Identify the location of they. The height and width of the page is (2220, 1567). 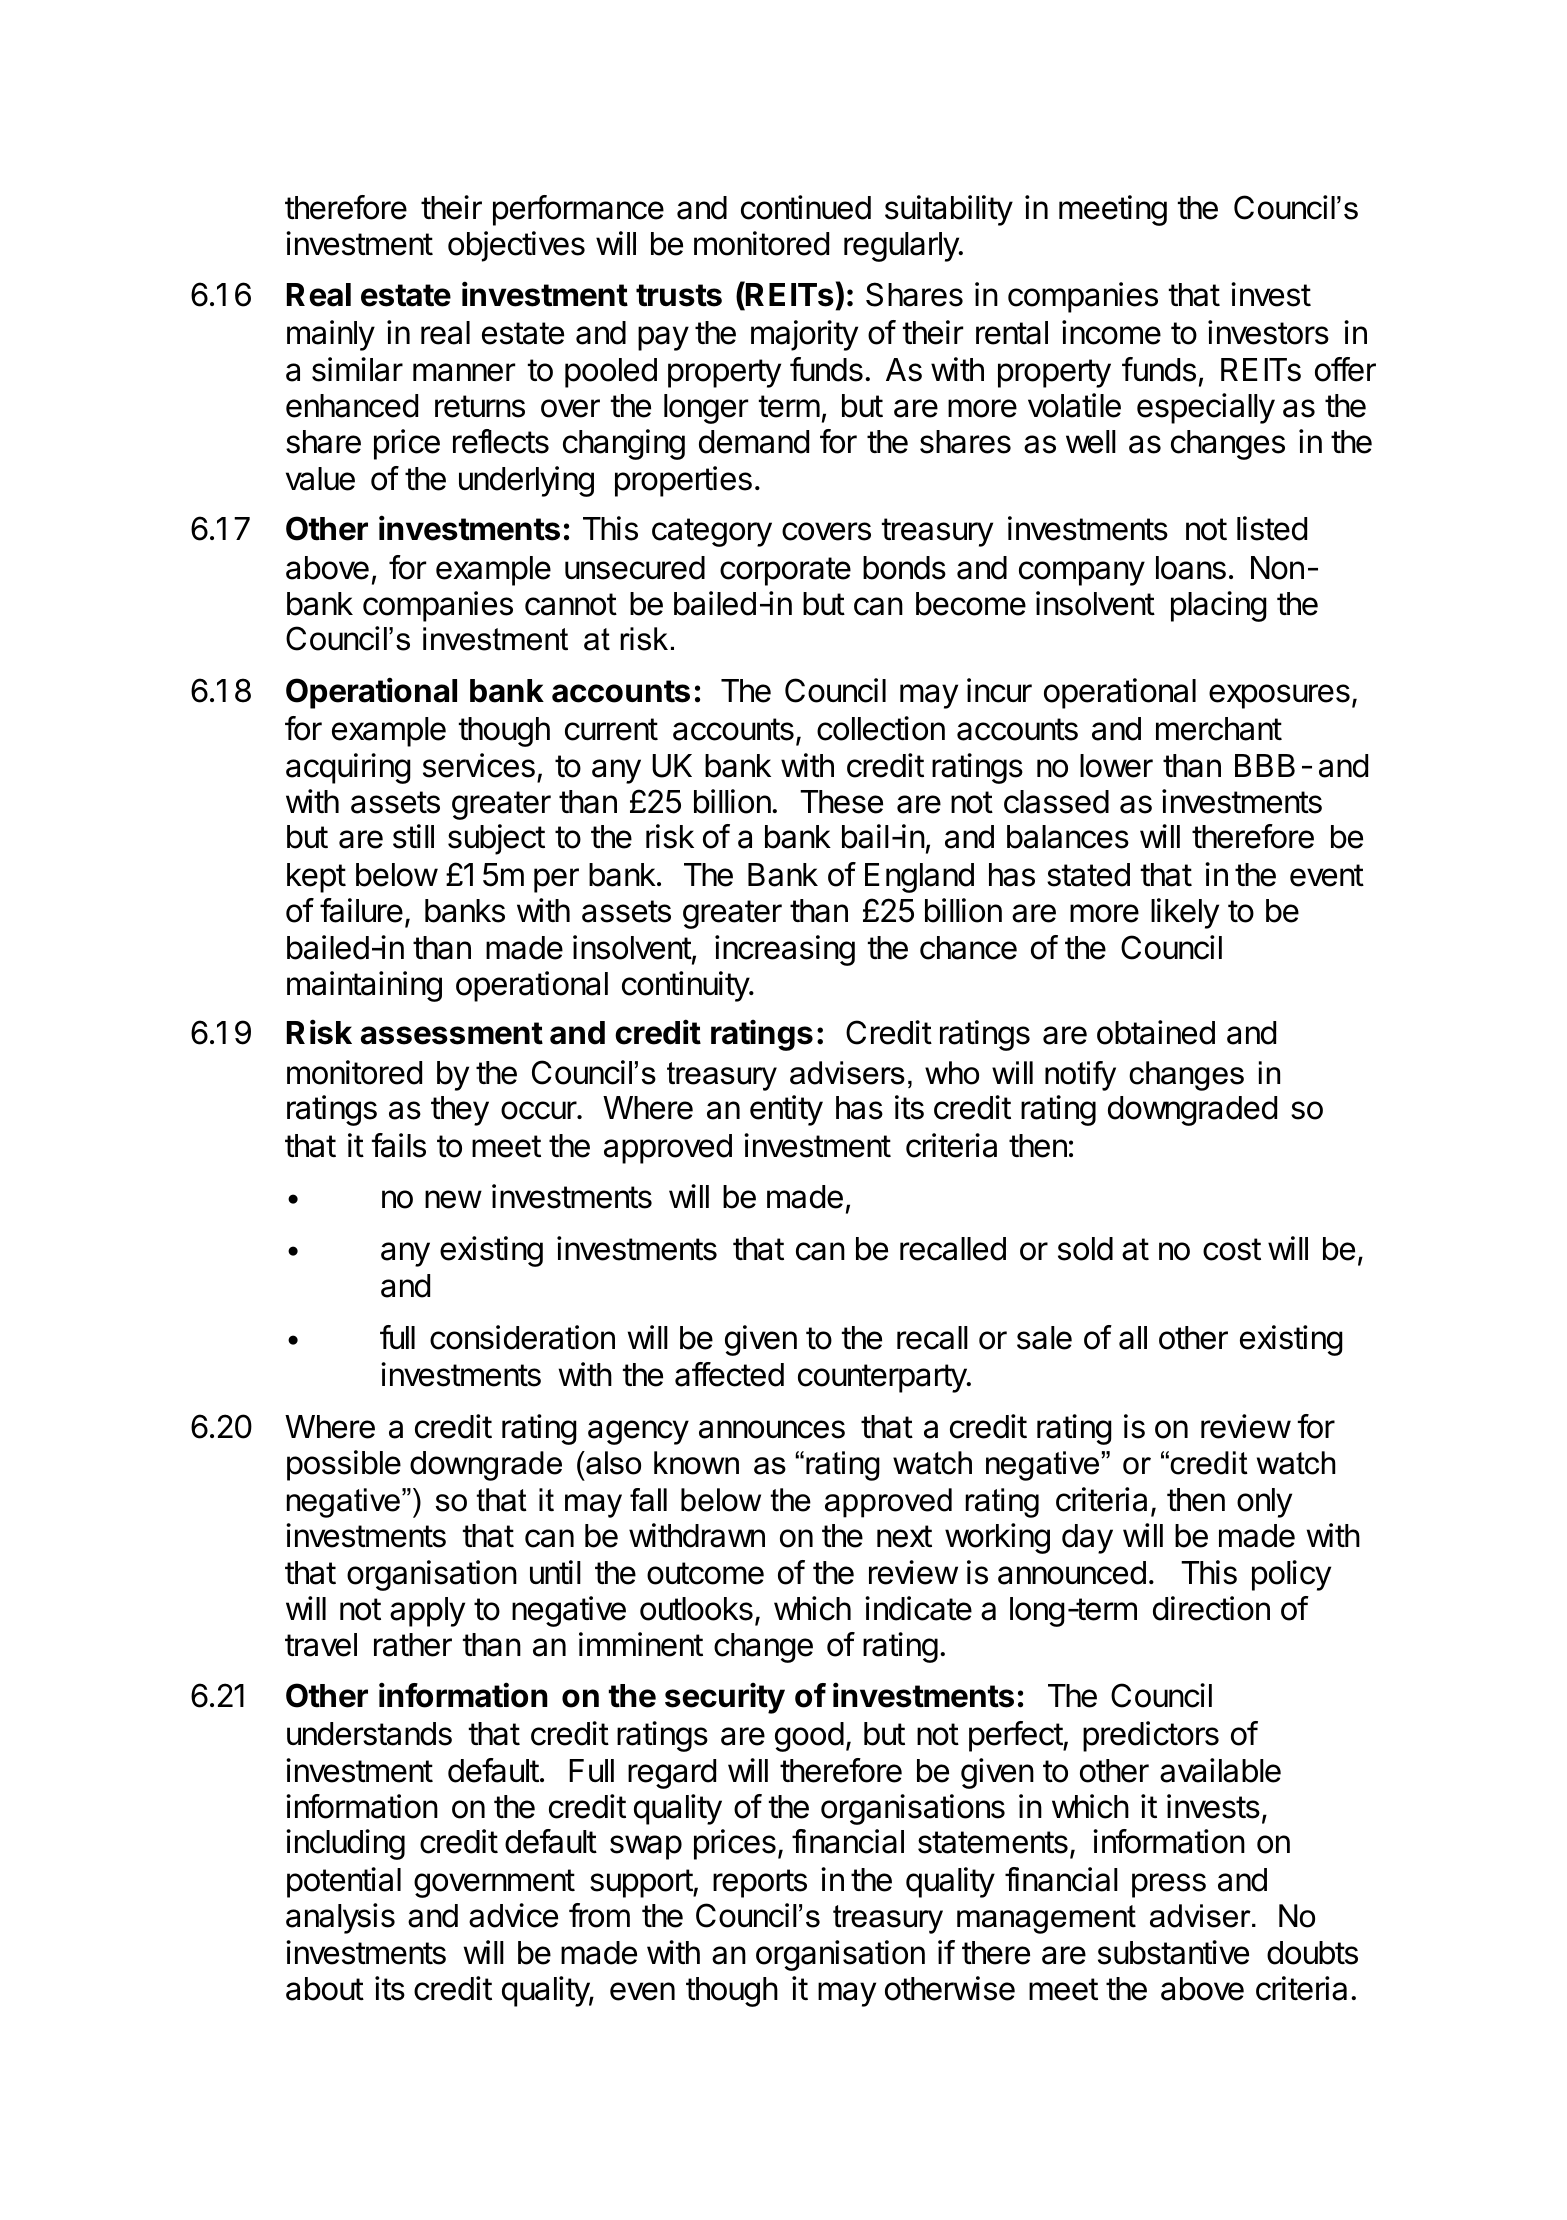
(460, 1111).
